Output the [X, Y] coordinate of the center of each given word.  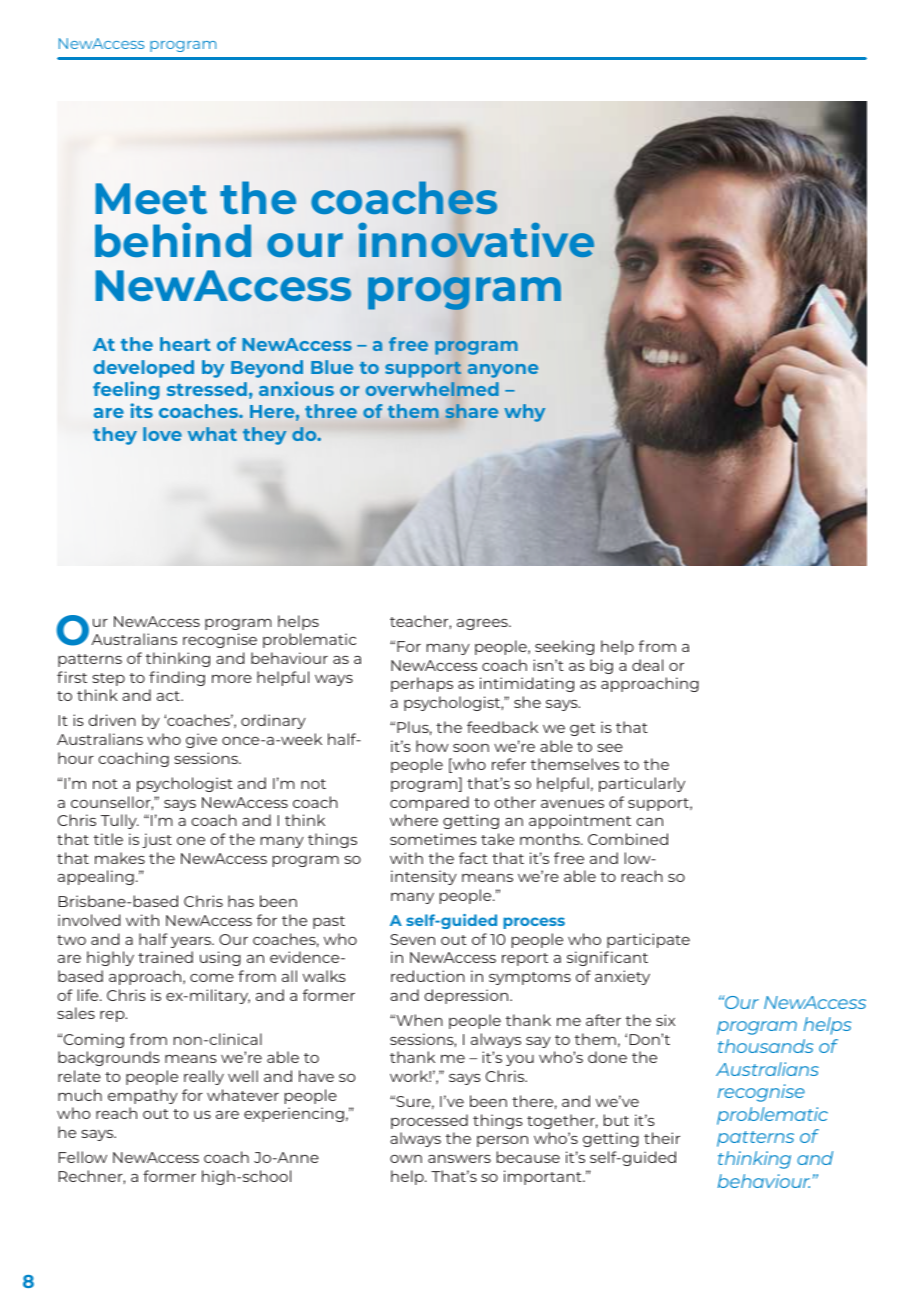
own [406, 1159]
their [662, 1138]
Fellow [82, 1157]
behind [173, 239]
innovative [476, 239]
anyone [503, 371]
